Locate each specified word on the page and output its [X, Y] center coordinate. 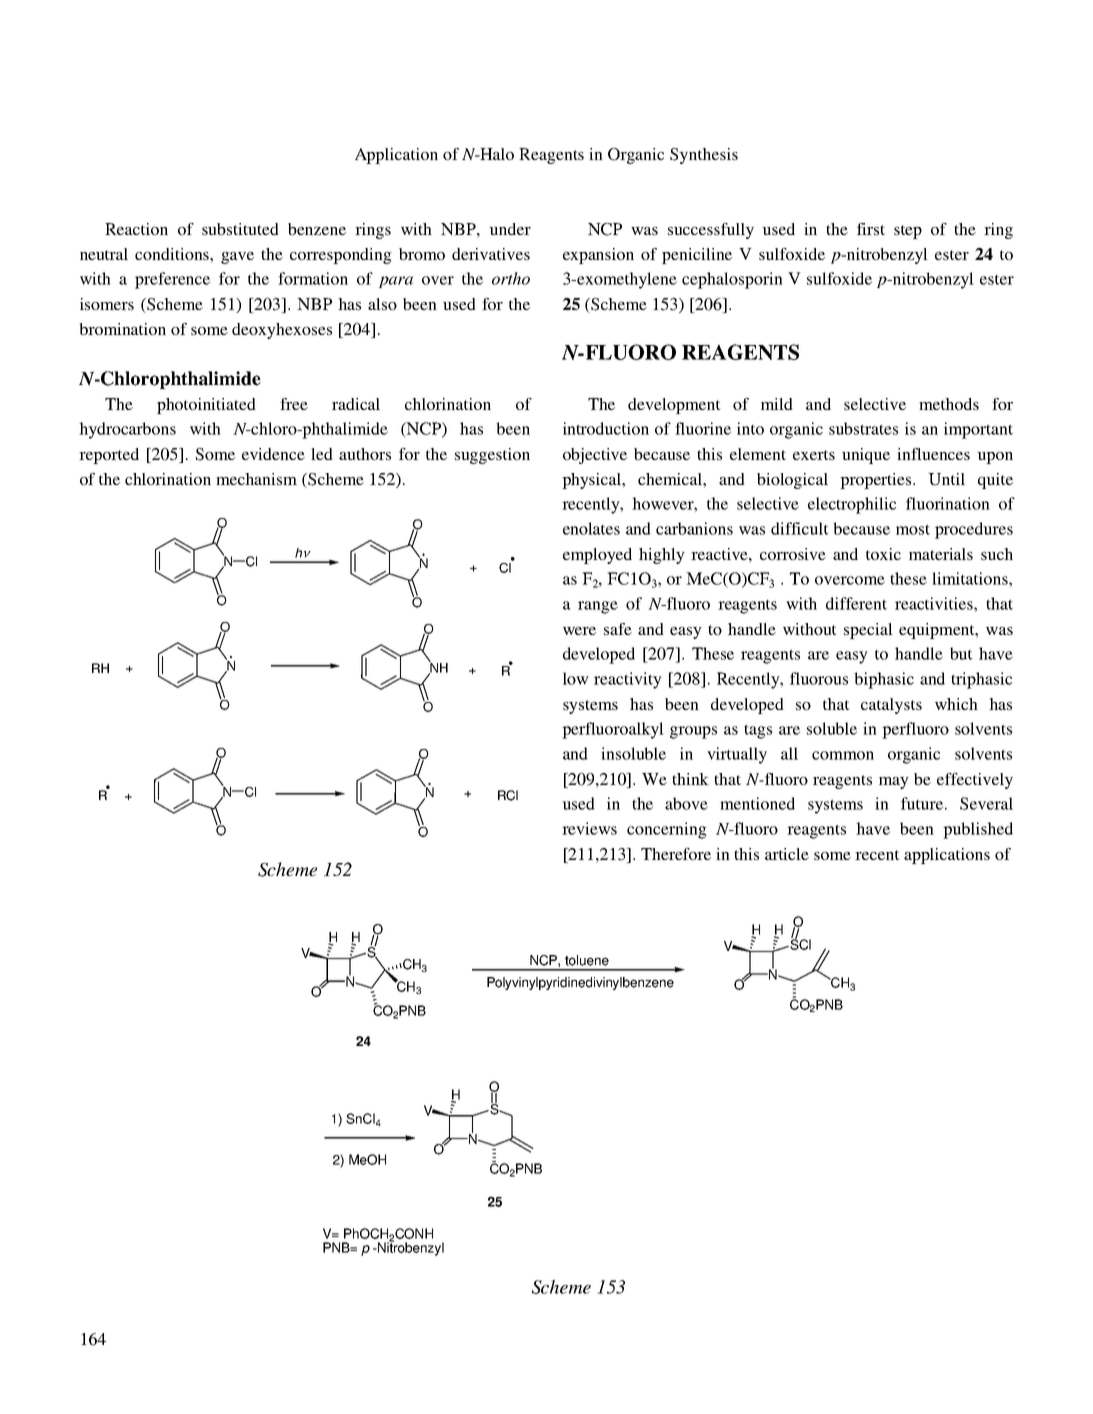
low [576, 678]
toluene [587, 960]
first [871, 229]
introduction [606, 428]
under [510, 229]
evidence [273, 454]
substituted [240, 229]
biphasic [884, 680]
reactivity [628, 680]
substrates [863, 428]
